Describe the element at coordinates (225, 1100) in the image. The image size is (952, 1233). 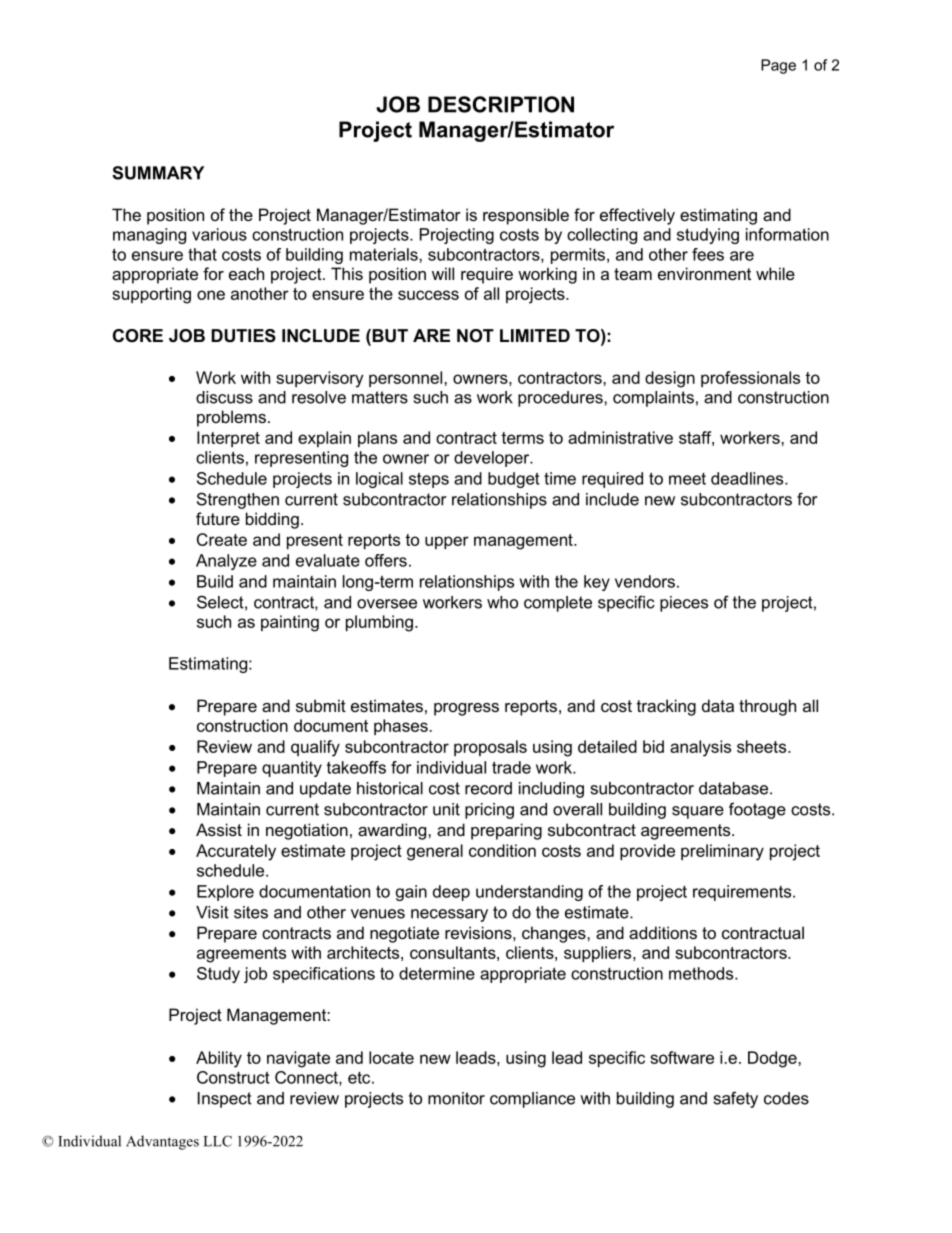
I see `Inspect` at that location.
